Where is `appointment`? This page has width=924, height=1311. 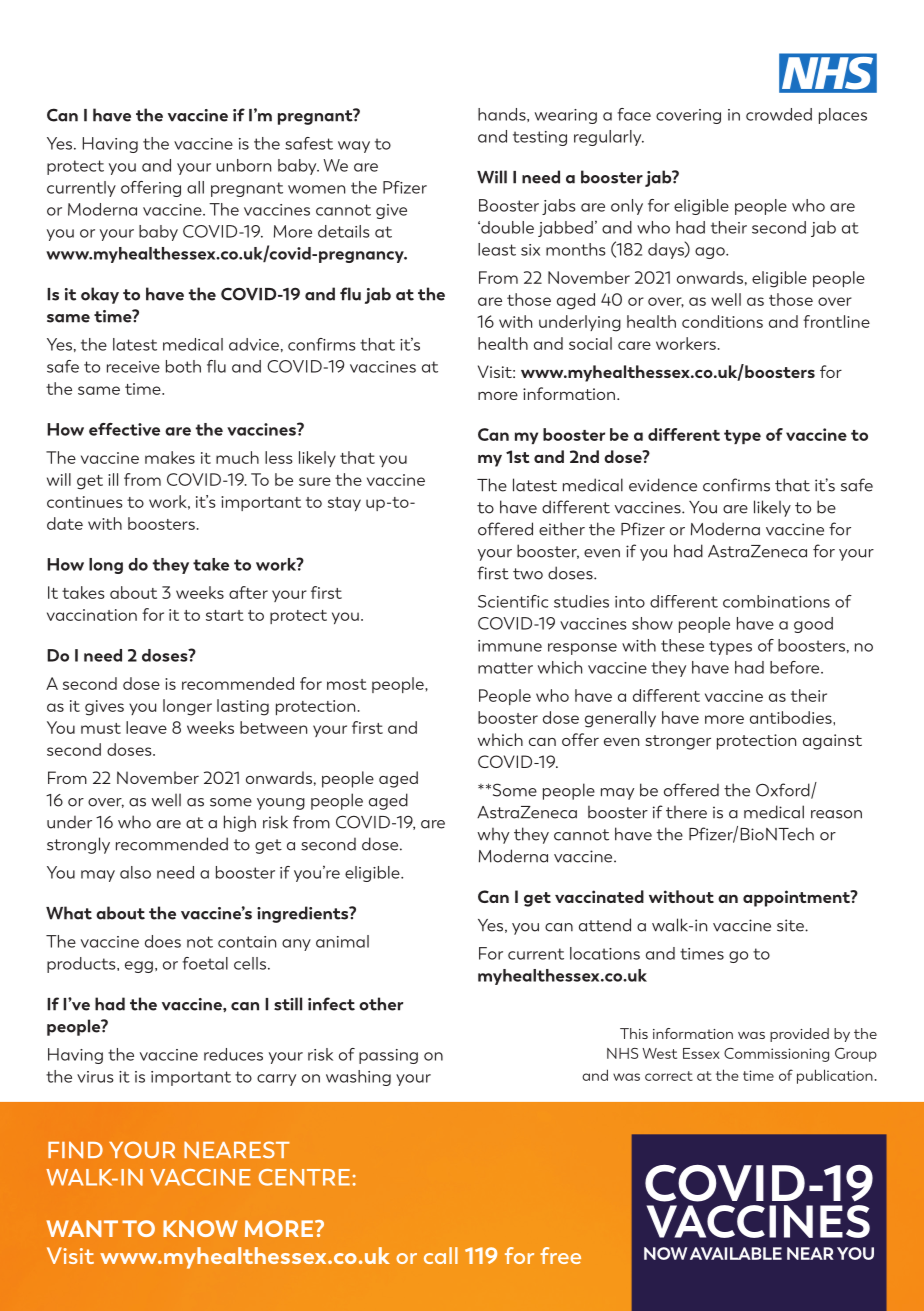 appointment is located at coordinates (797, 898).
